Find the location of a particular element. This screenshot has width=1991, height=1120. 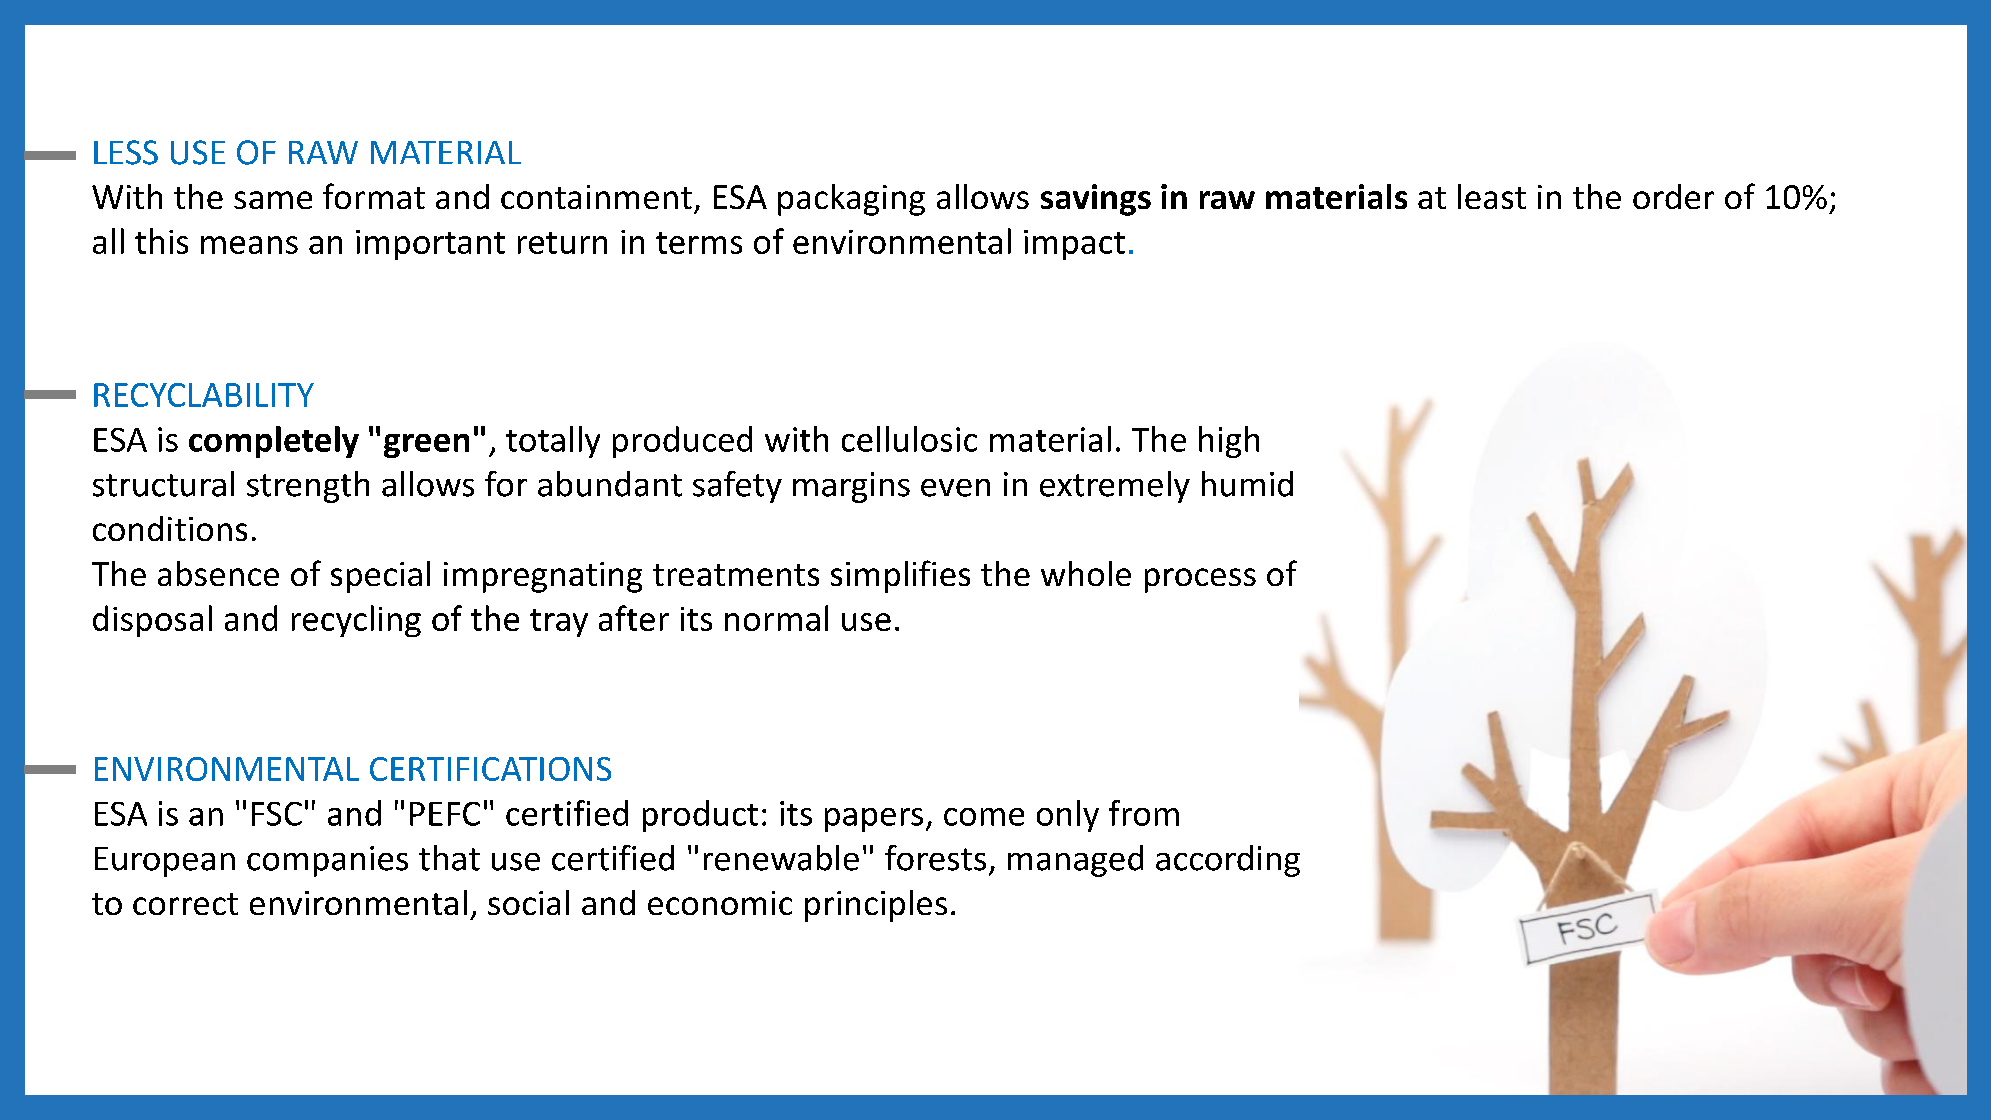

normal is located at coordinates (776, 618).
